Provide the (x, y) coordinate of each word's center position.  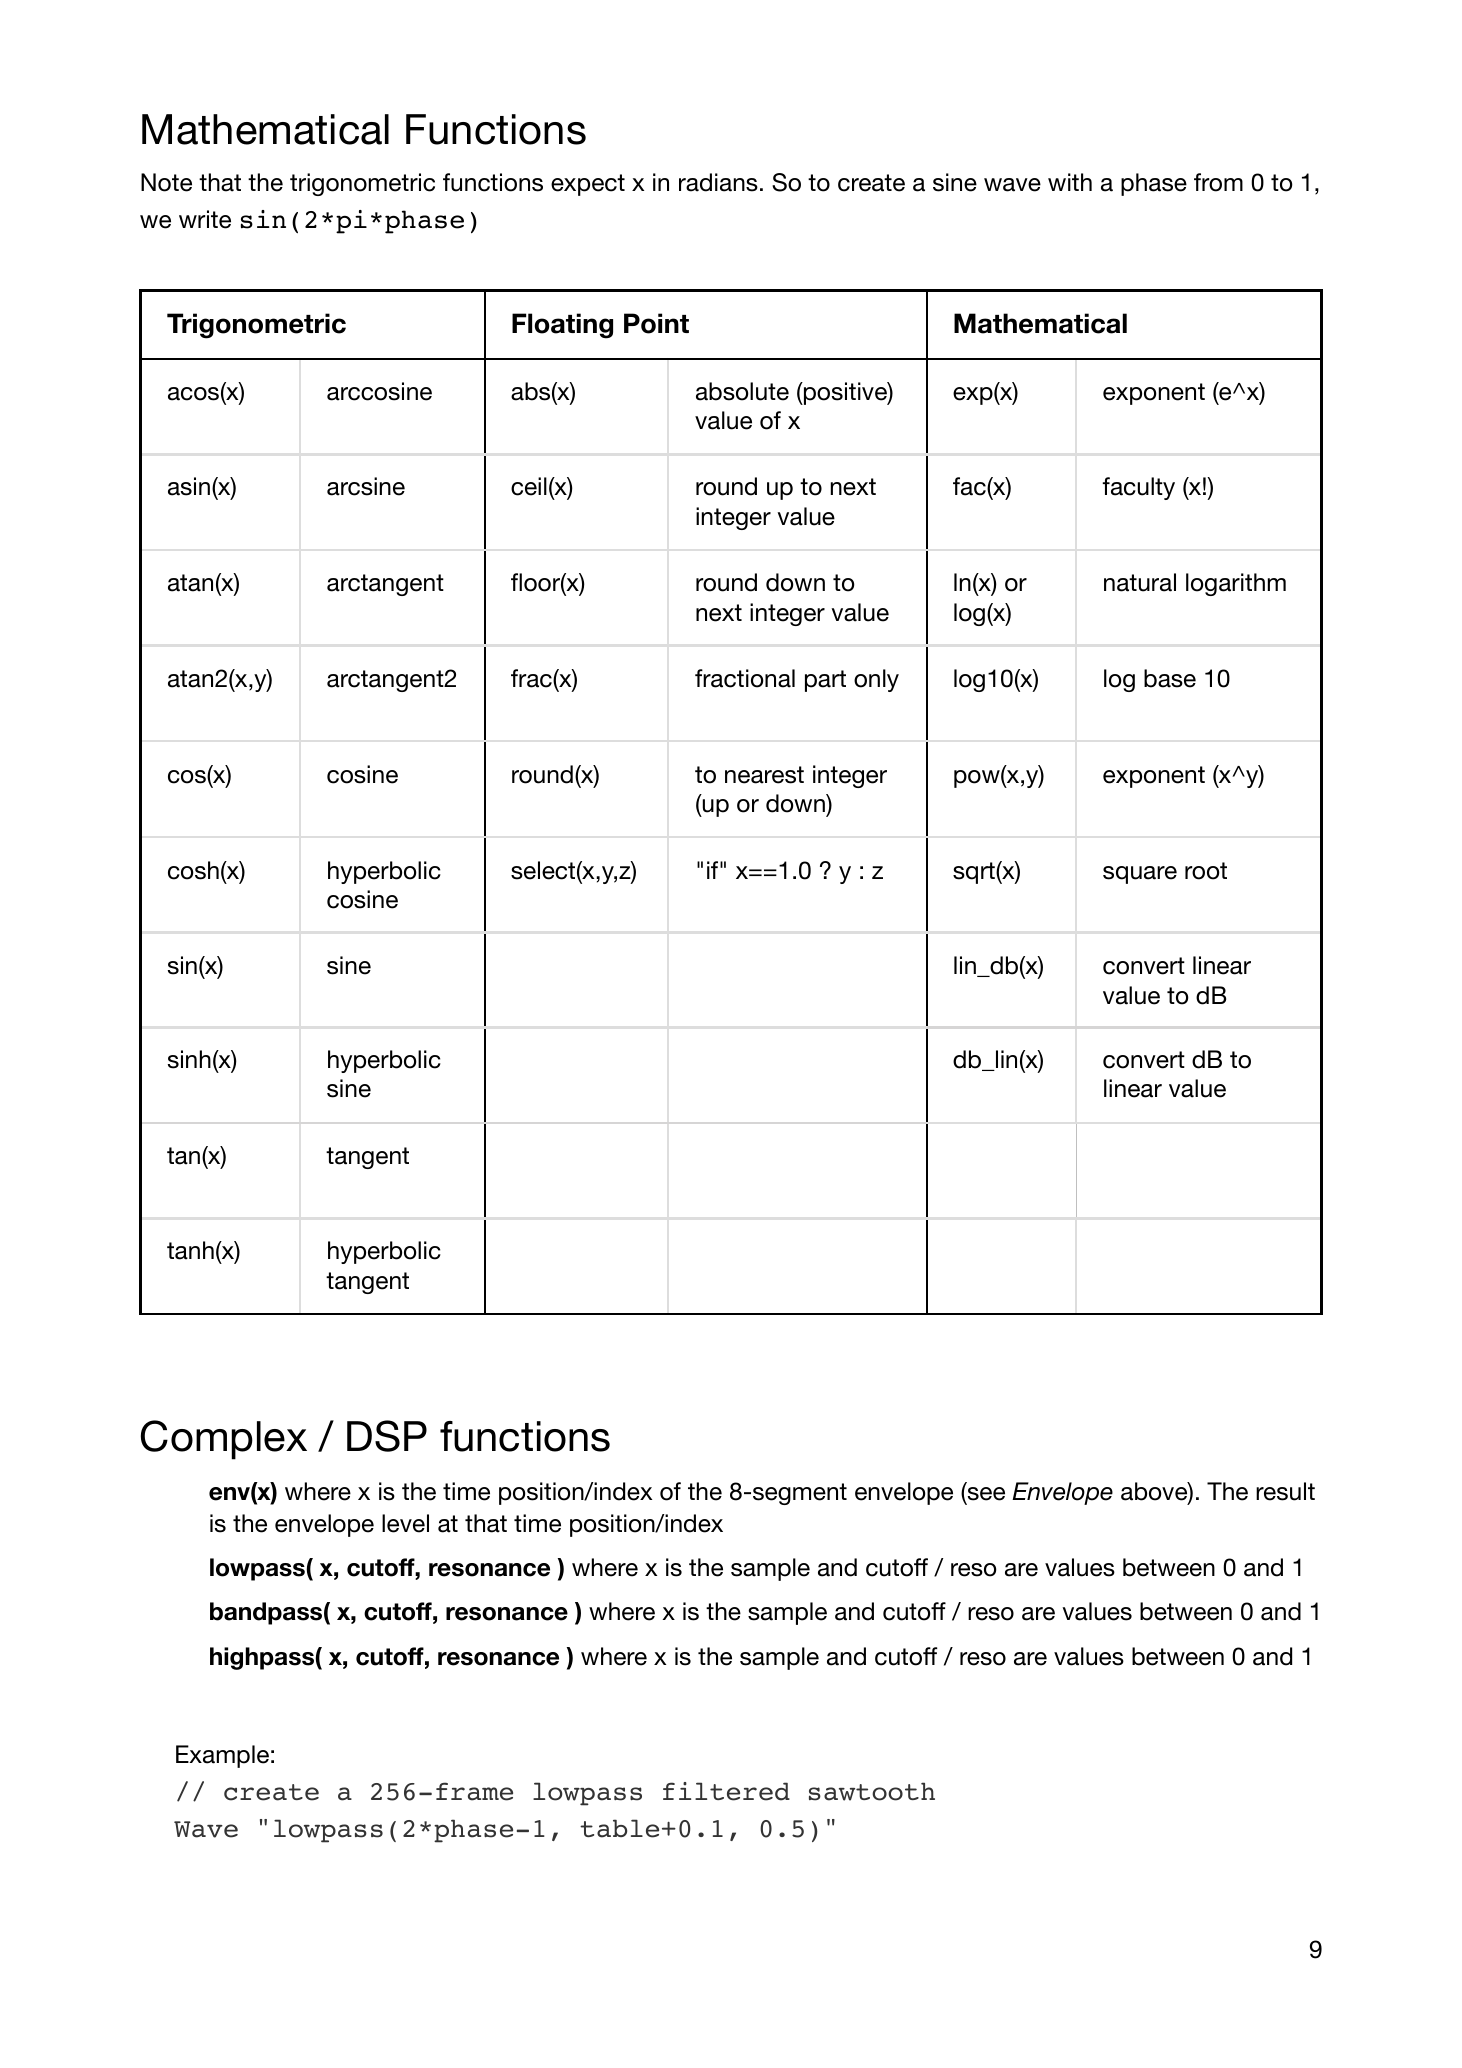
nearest (764, 775)
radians (718, 182)
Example (222, 1756)
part (825, 681)
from (1218, 182)
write (205, 219)
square (1140, 875)
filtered (726, 1791)
